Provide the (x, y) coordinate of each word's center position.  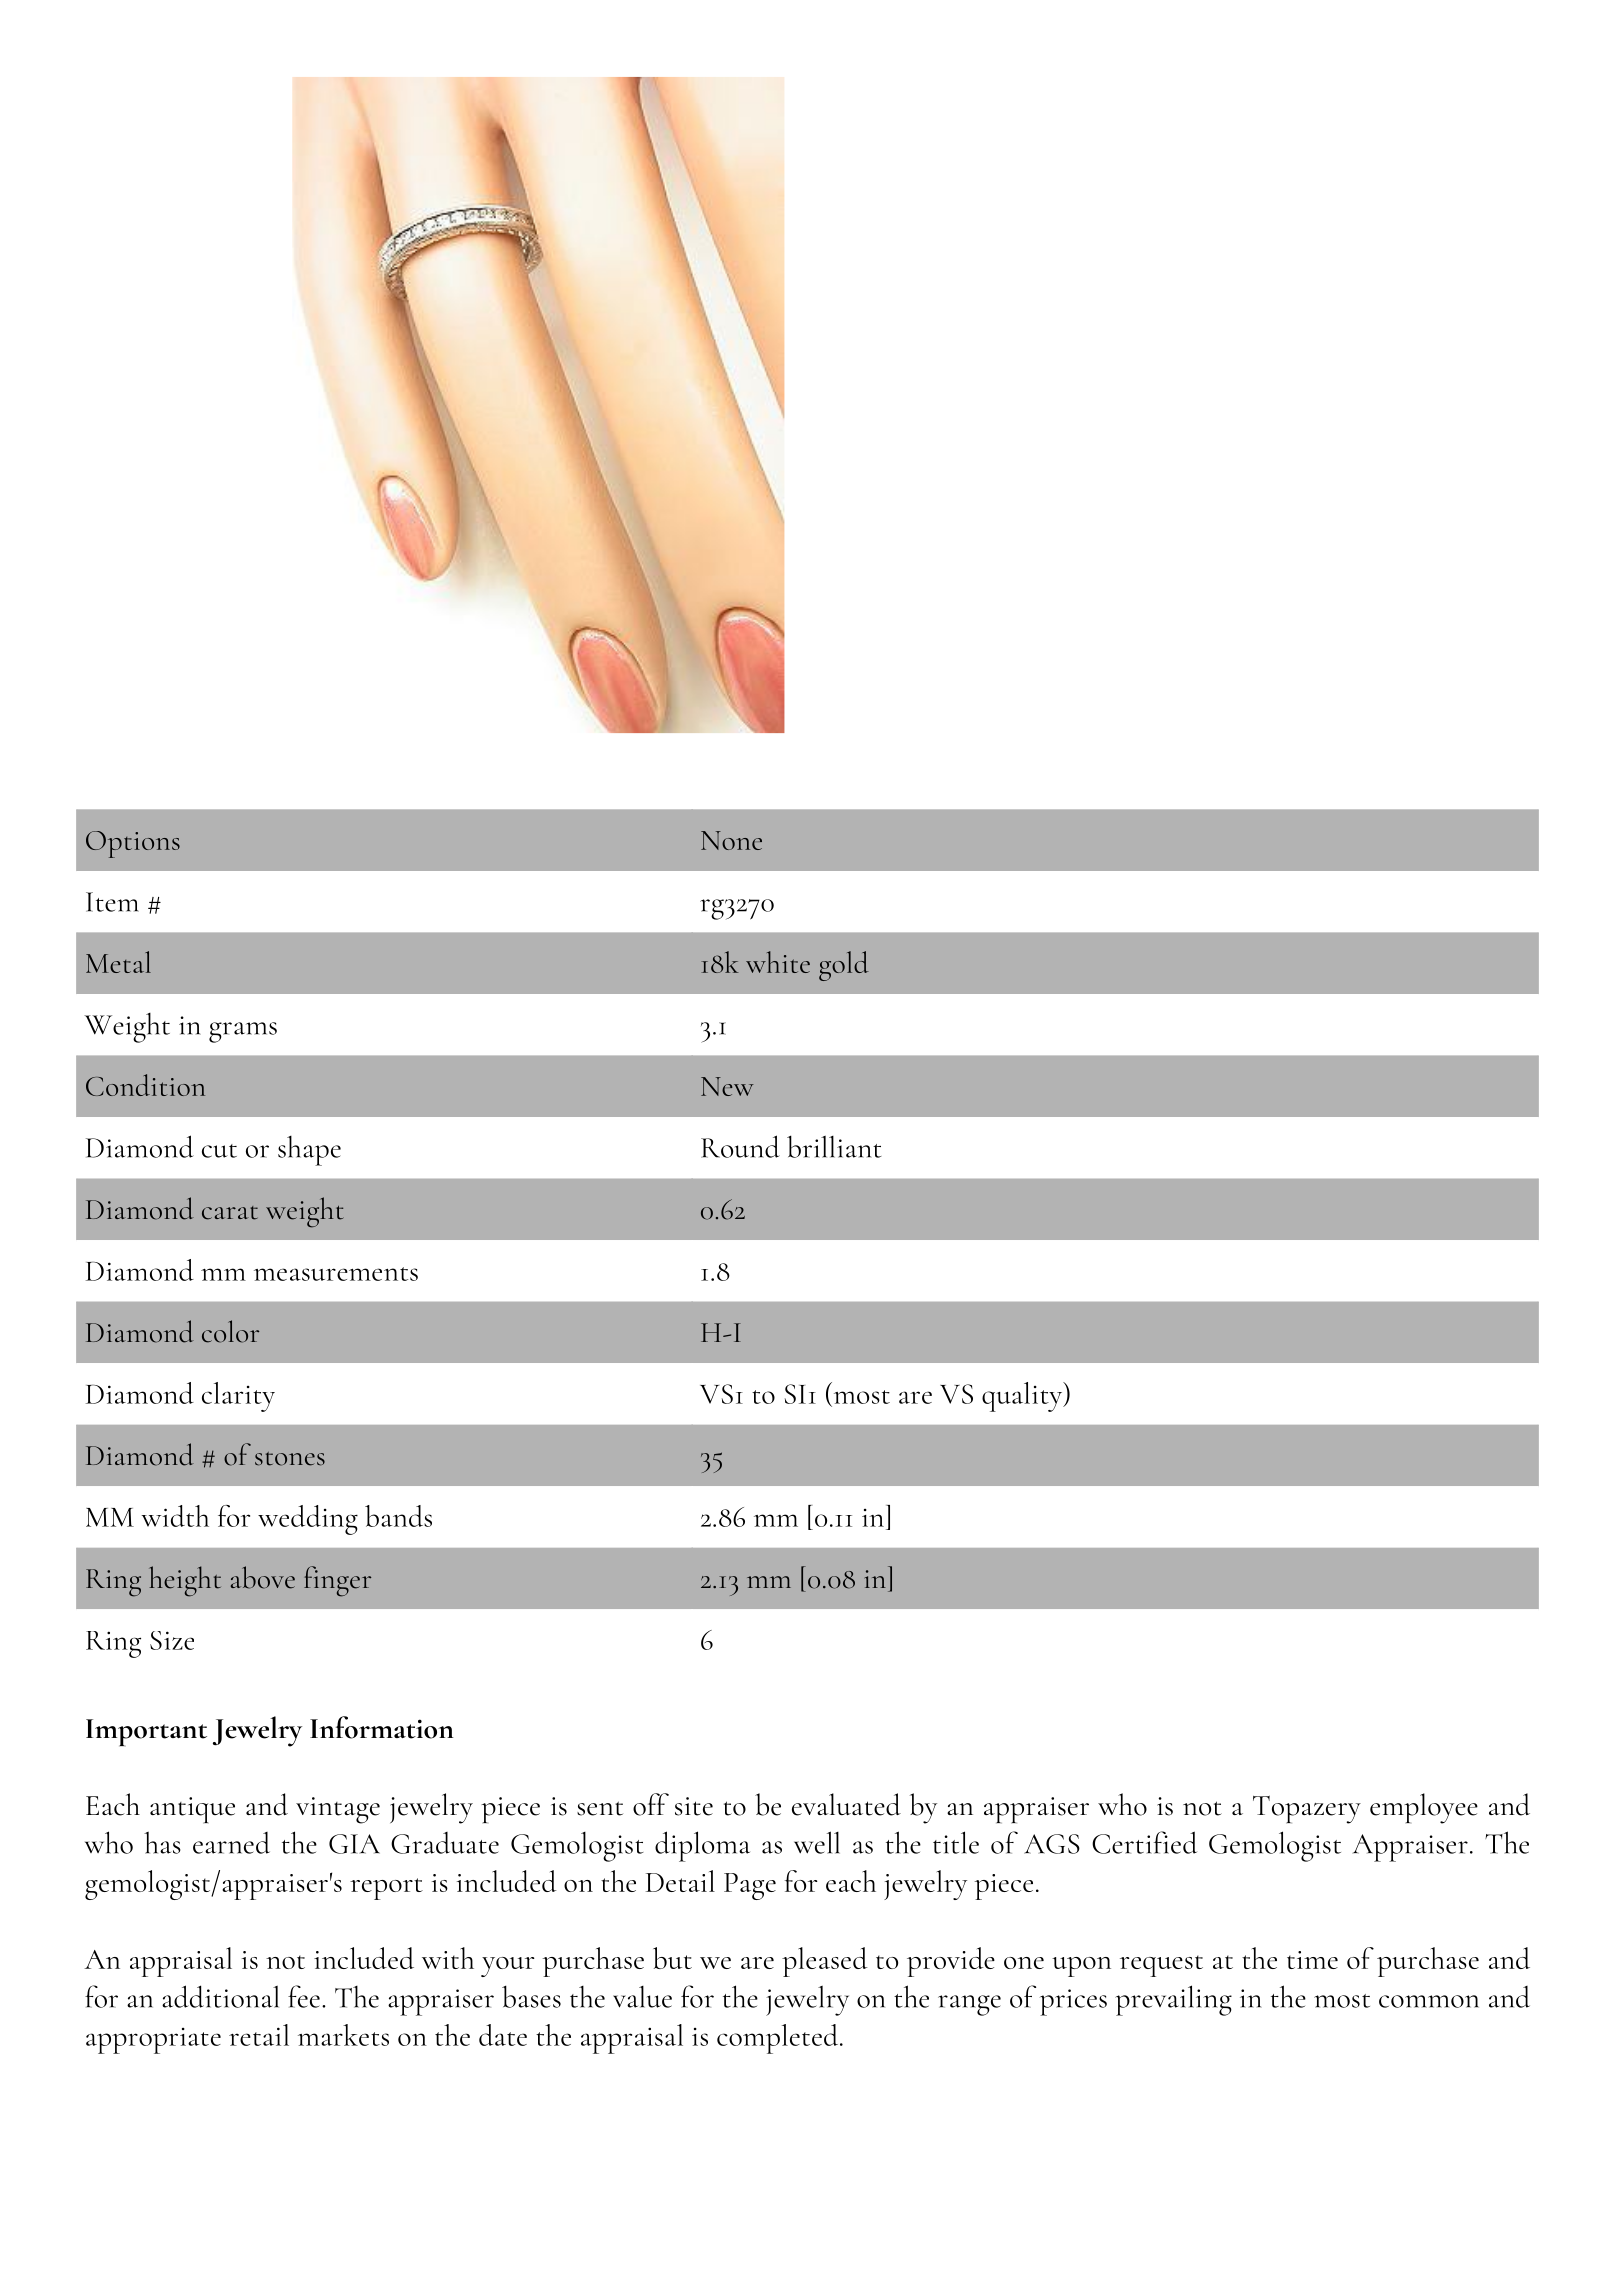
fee (304, 1996)
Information (381, 1727)
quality (1023, 1397)
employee (1424, 1808)
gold (844, 966)
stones (290, 1459)
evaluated (846, 1804)
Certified (1144, 1842)
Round (740, 1146)
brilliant (834, 1146)
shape (309, 1151)
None (731, 840)
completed (779, 2039)
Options (133, 844)
